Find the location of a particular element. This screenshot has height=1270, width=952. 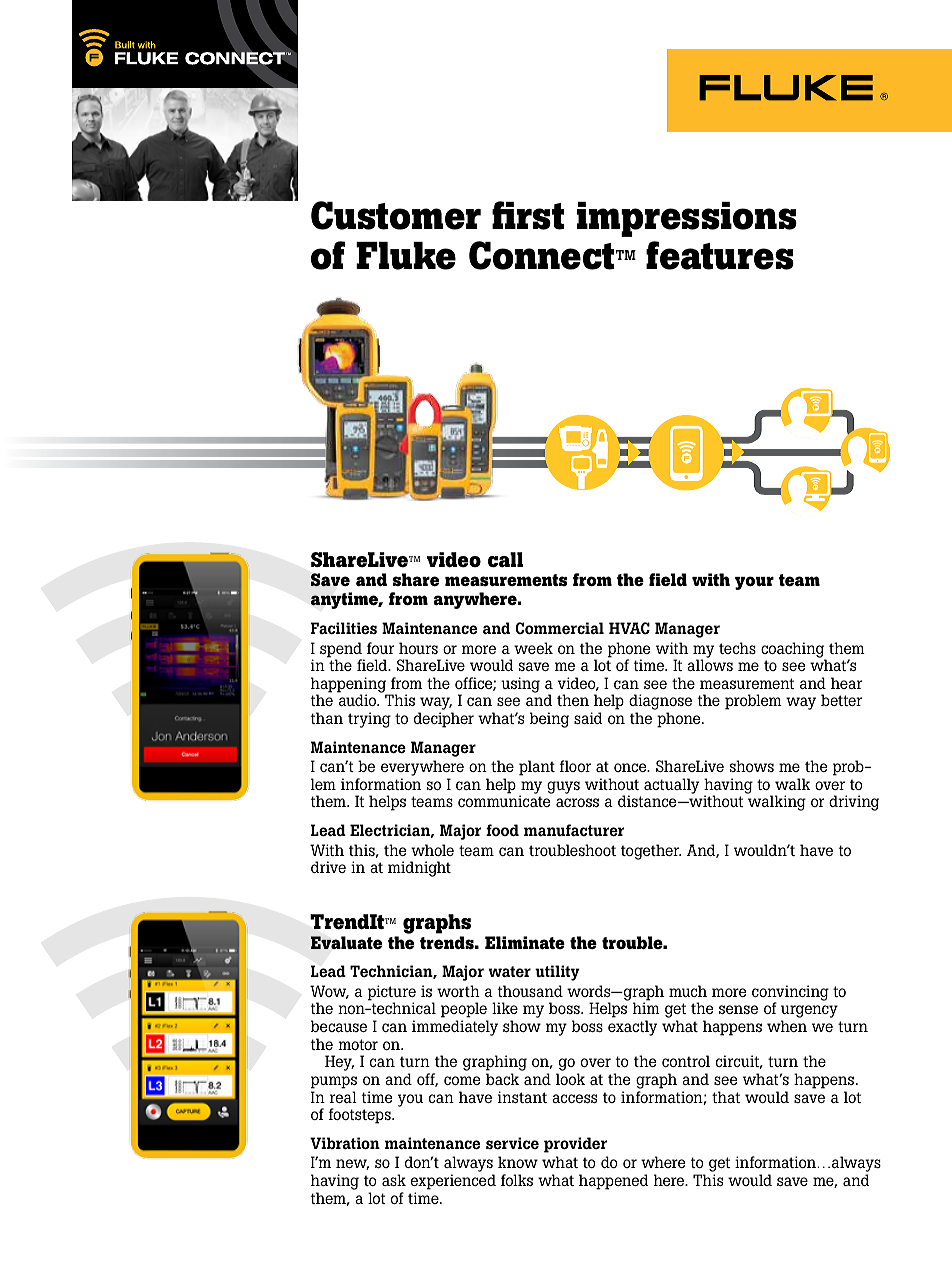

features is located at coordinates (720, 255).
